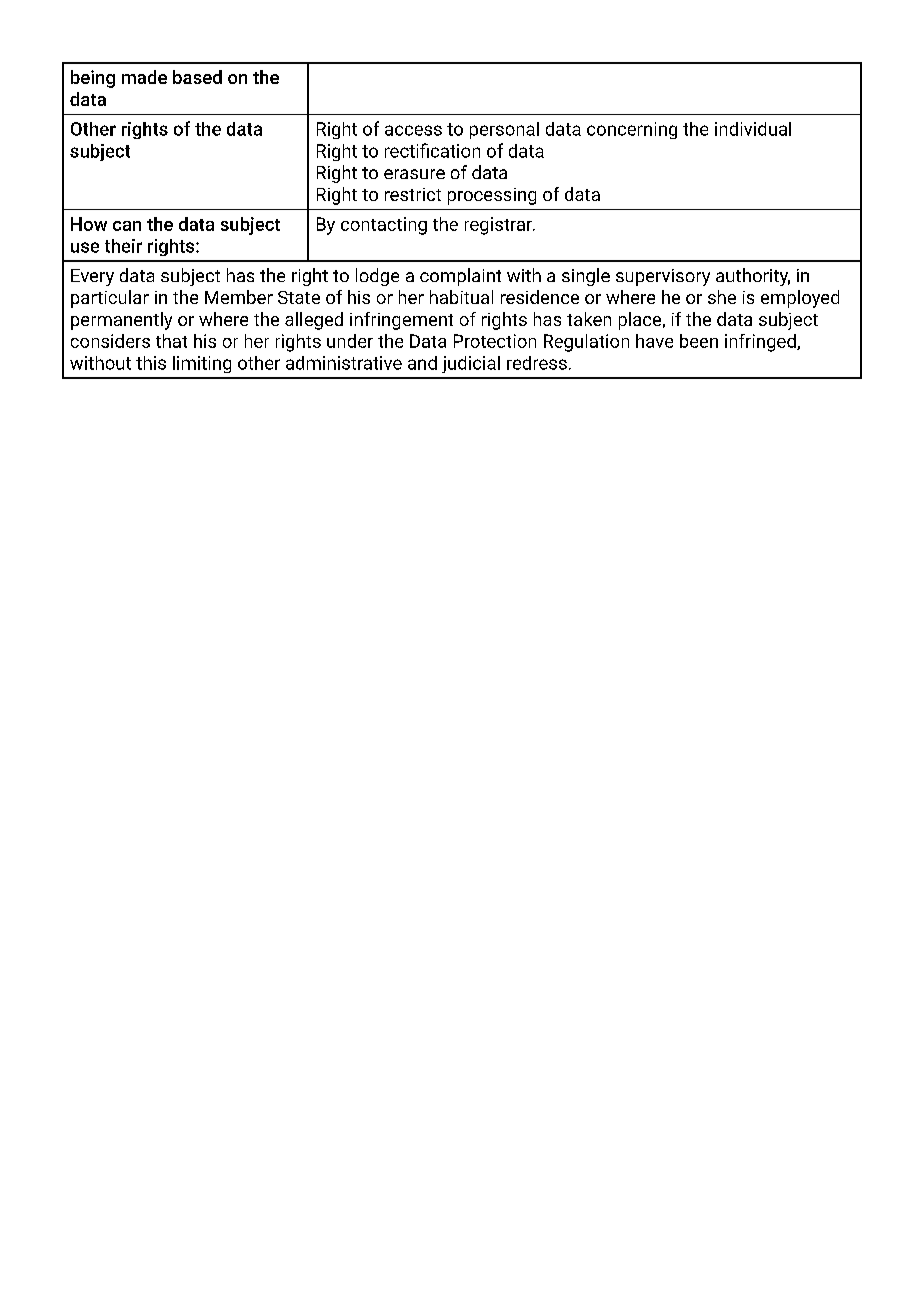 Image resolution: width=924 pixels, height=1308 pixels. Describe the element at coordinates (151, 363) in the document. I see `this` at that location.
